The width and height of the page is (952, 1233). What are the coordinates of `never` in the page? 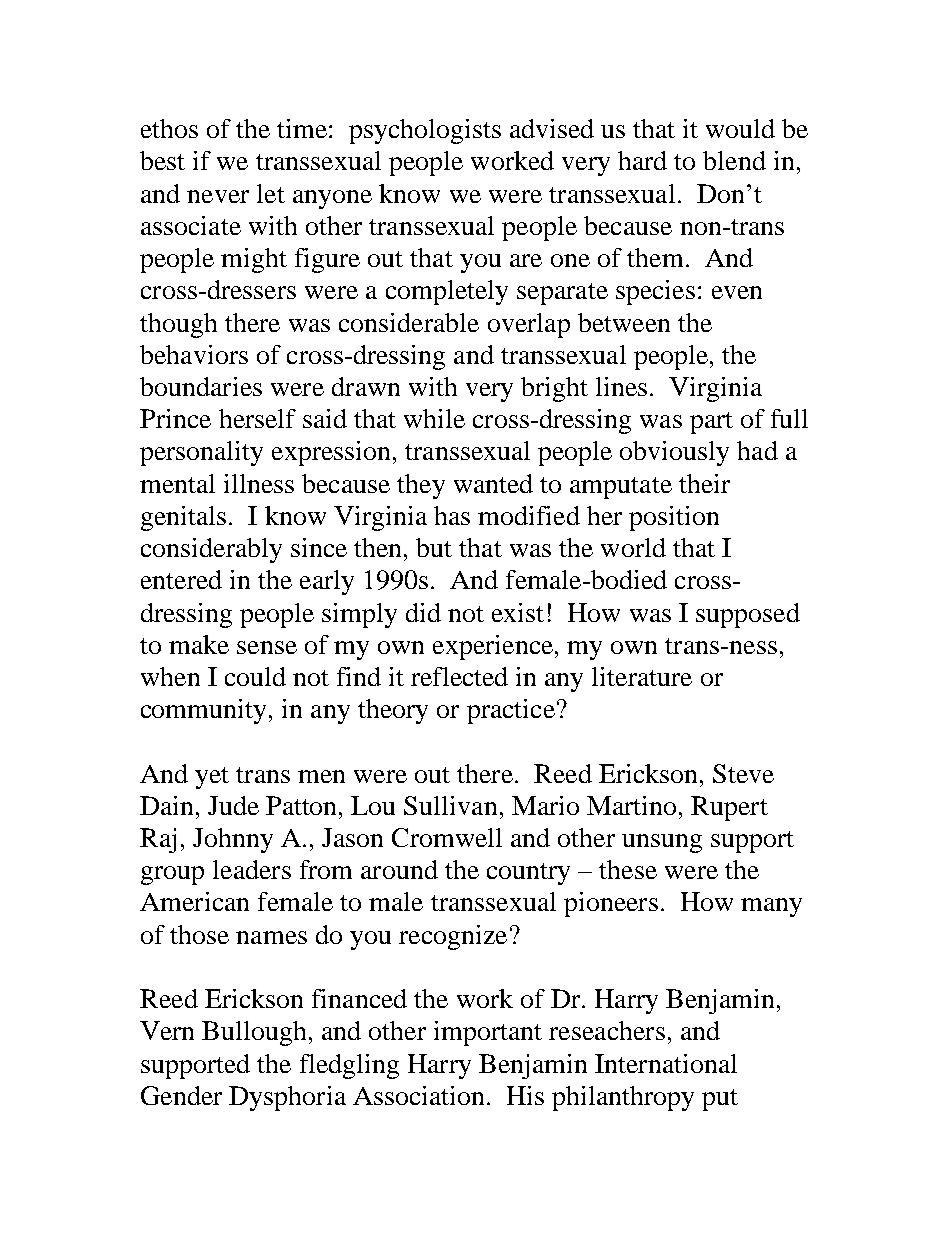 It's located at (218, 196).
